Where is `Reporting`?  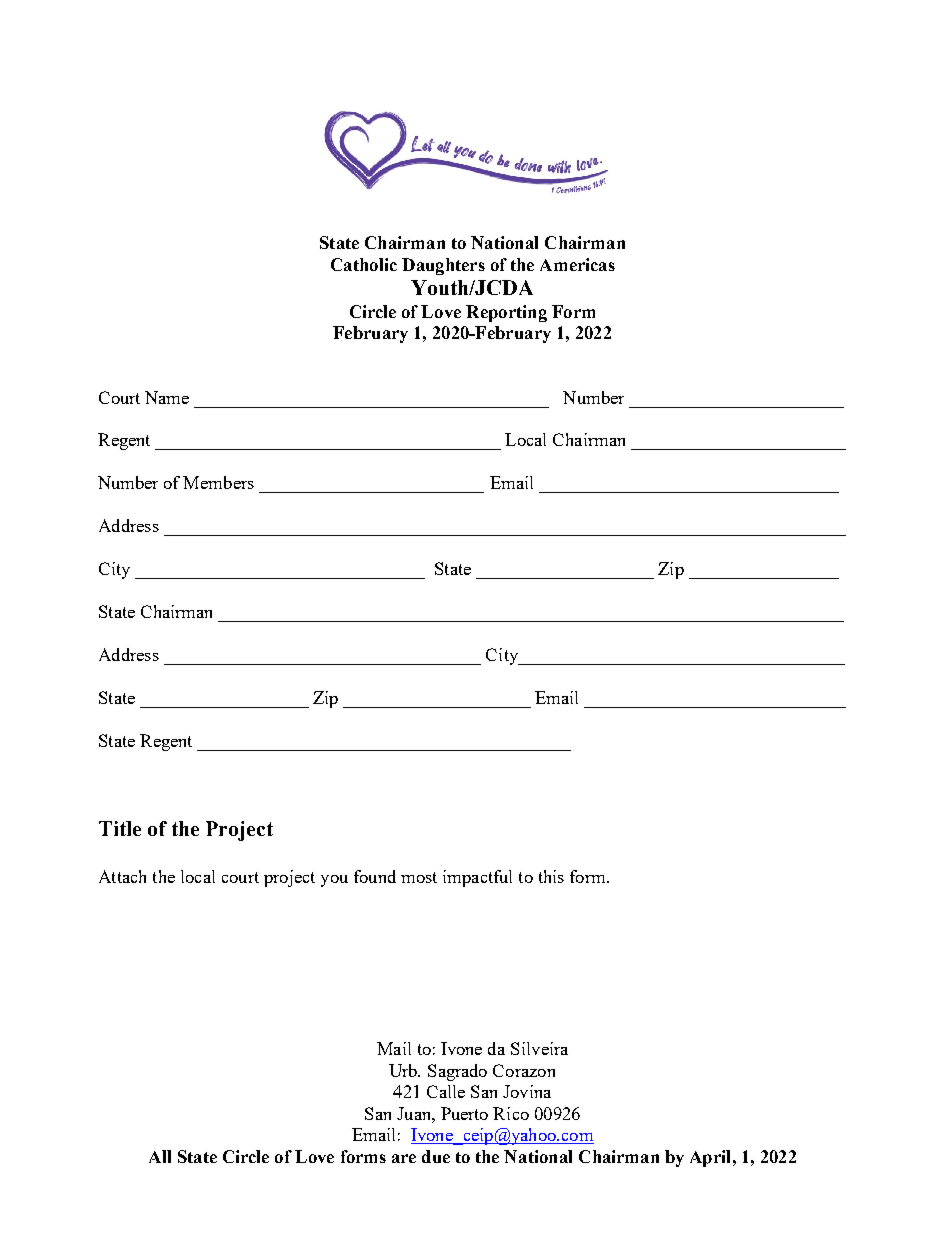 Reporting is located at coordinates (506, 313).
